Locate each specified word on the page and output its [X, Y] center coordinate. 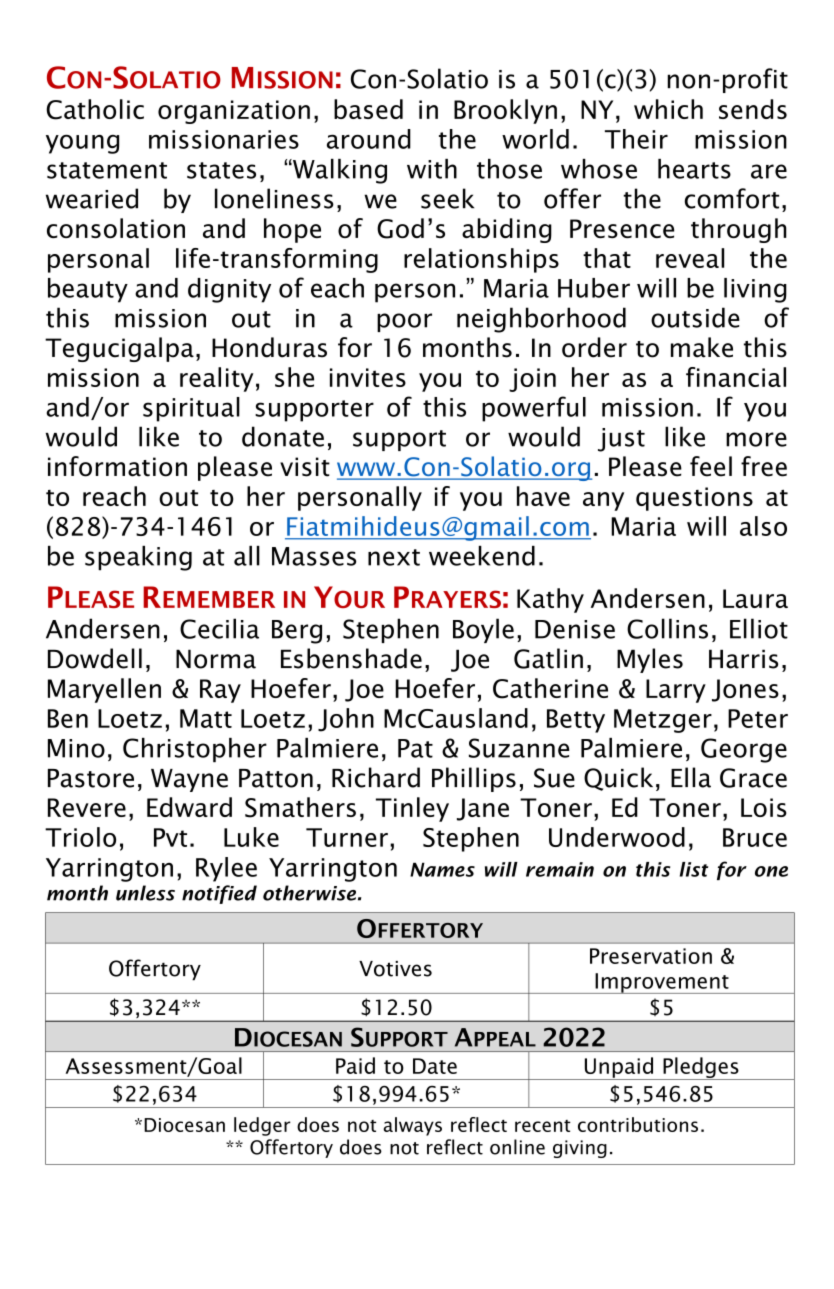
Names [442, 869]
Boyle [483, 630]
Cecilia [219, 628]
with [432, 169]
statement [107, 170]
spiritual [191, 409]
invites [368, 377]
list [694, 869]
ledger [262, 1126]
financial [736, 377]
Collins [667, 628]
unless [145, 893]
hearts [694, 169]
